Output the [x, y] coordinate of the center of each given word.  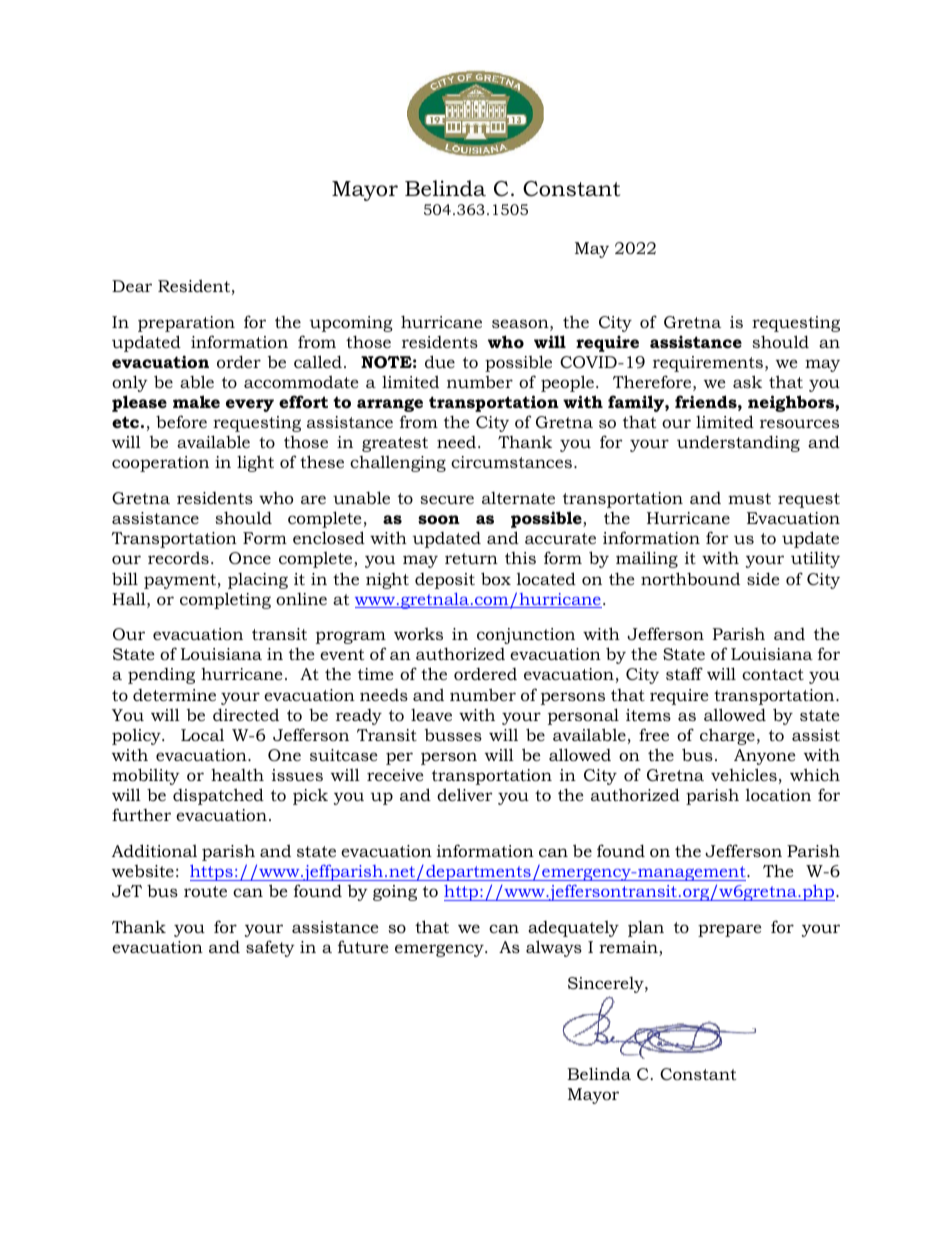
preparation [186, 324]
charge [727, 736]
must [749, 498]
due [440, 361]
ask [747, 381]
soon [439, 519]
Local [202, 734]
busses [453, 735]
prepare [730, 930]
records [178, 557]
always [554, 948]
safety [270, 948]
